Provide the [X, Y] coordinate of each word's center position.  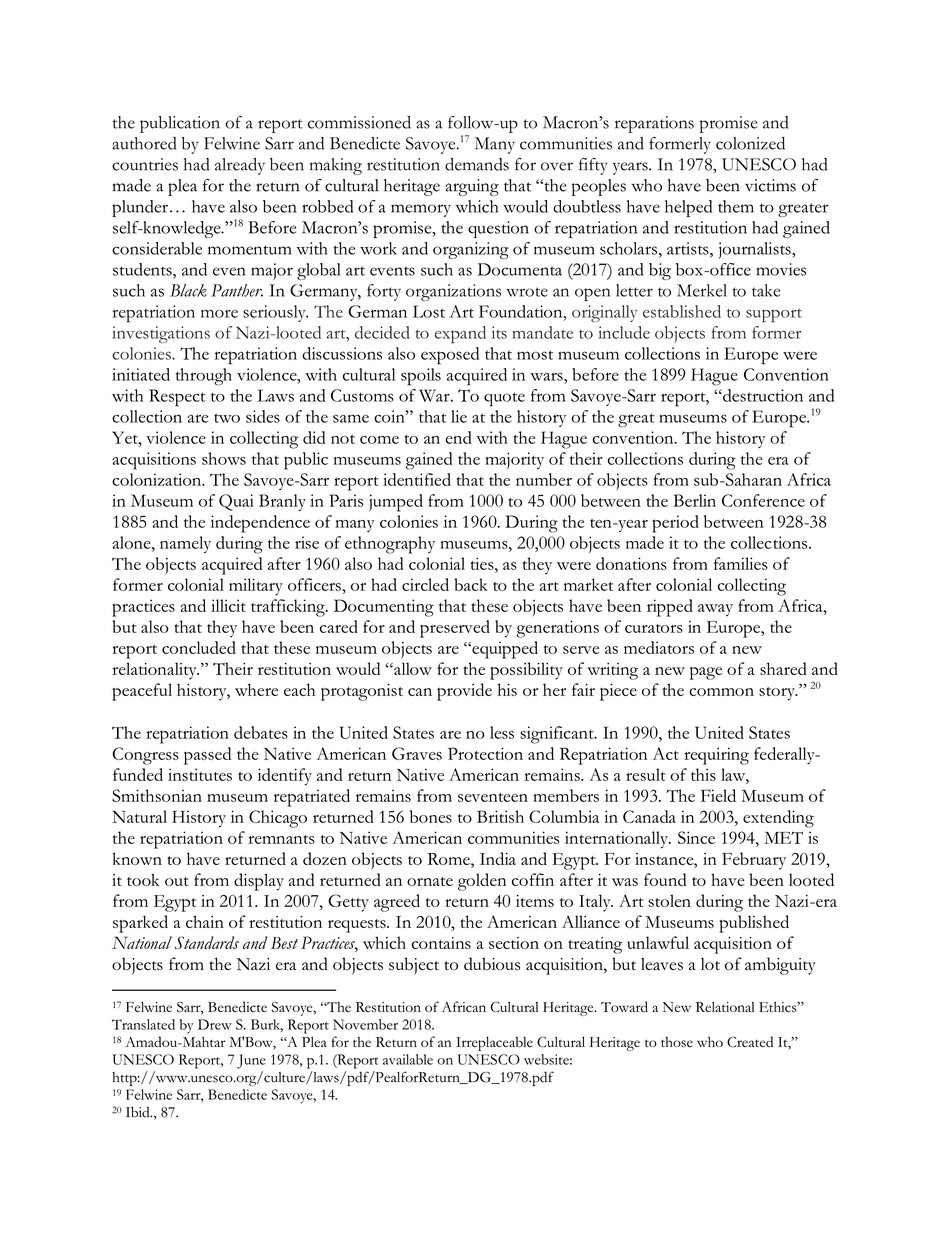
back [471, 584]
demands [477, 164]
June [251, 1061]
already [240, 166]
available [408, 1059]
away [715, 610]
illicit [228, 605]
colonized [750, 143]
